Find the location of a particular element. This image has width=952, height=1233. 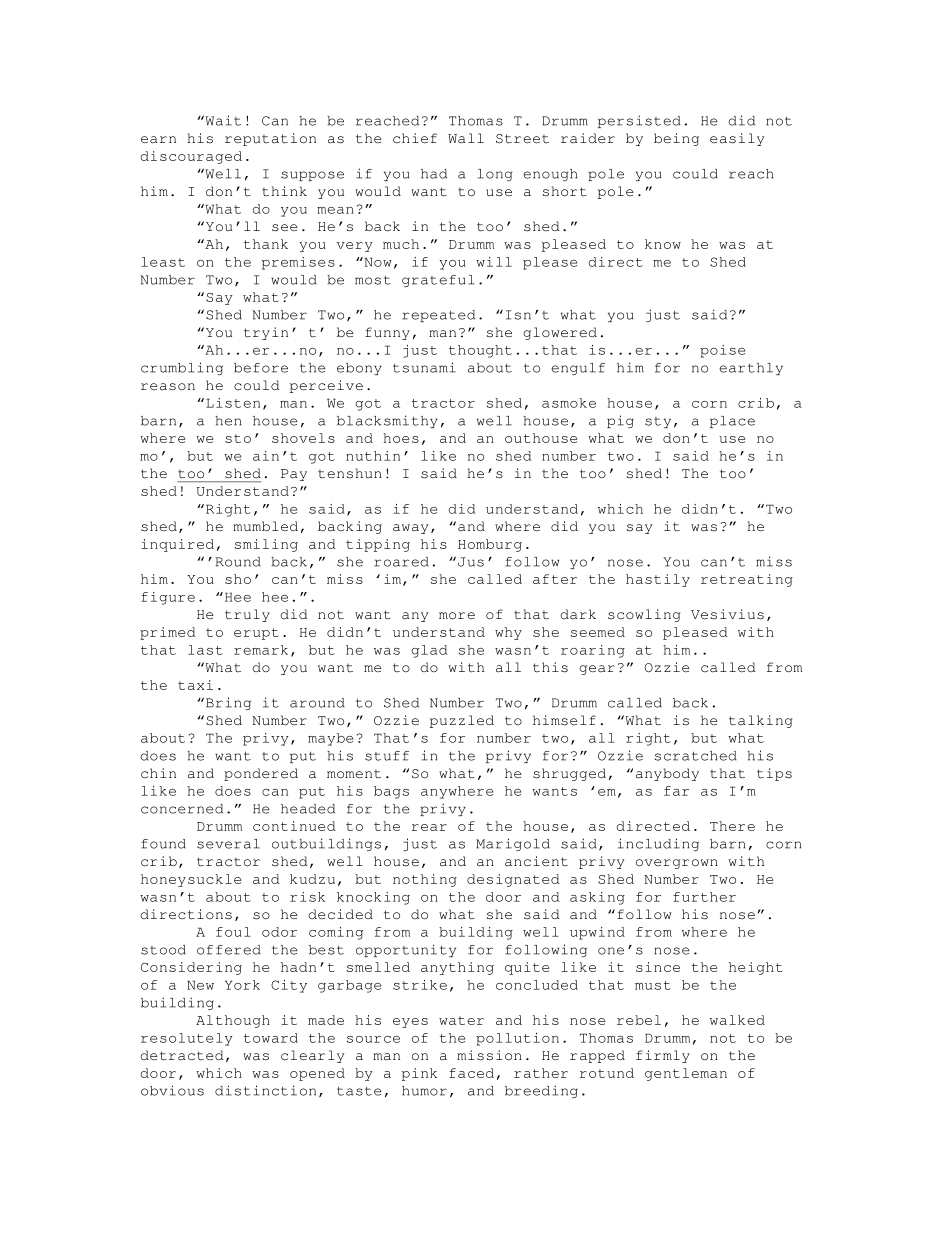

distinction is located at coordinates (265, 1090).
